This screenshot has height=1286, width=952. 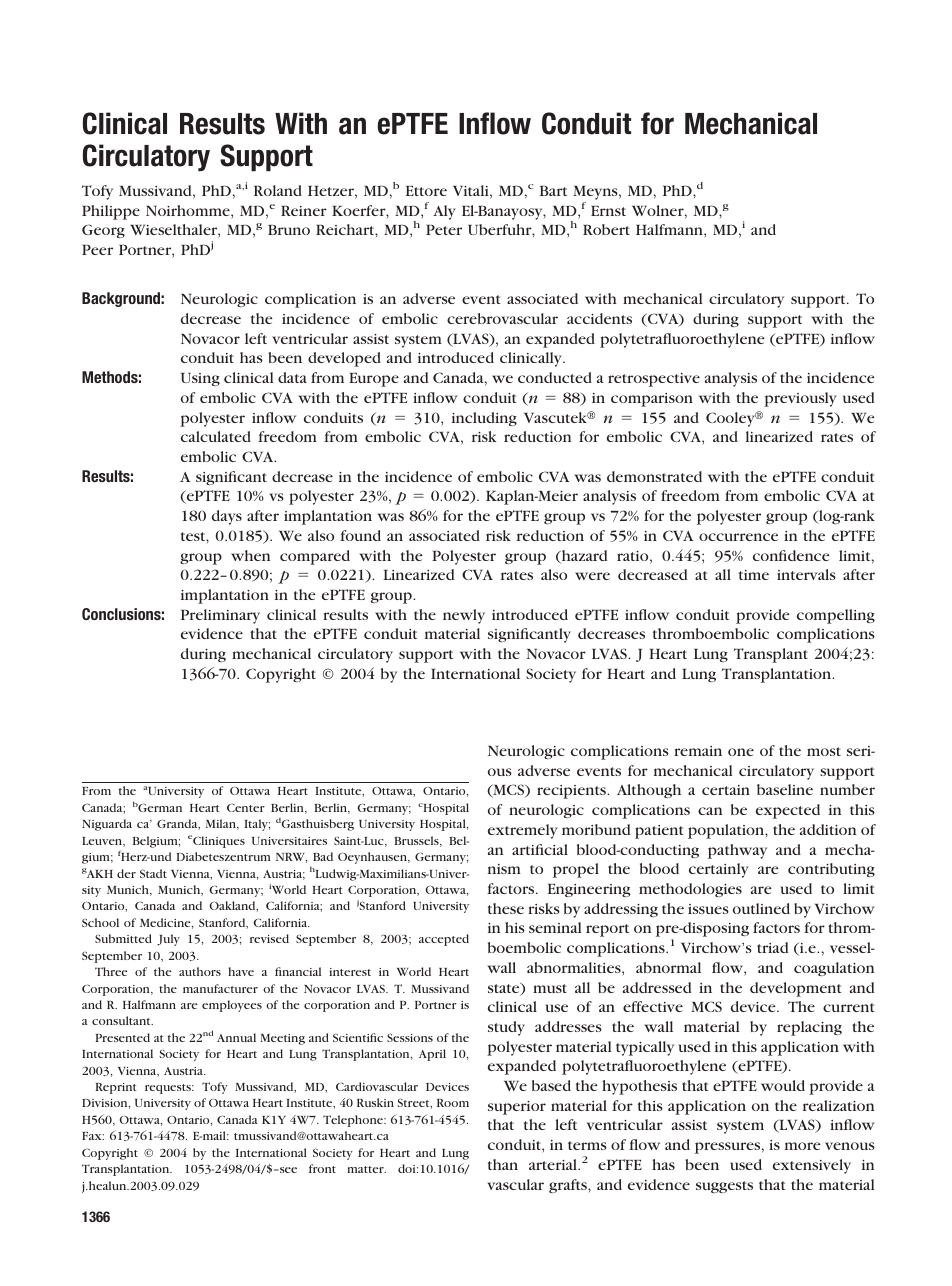 I want to click on Preliminary, so click(x=220, y=616).
